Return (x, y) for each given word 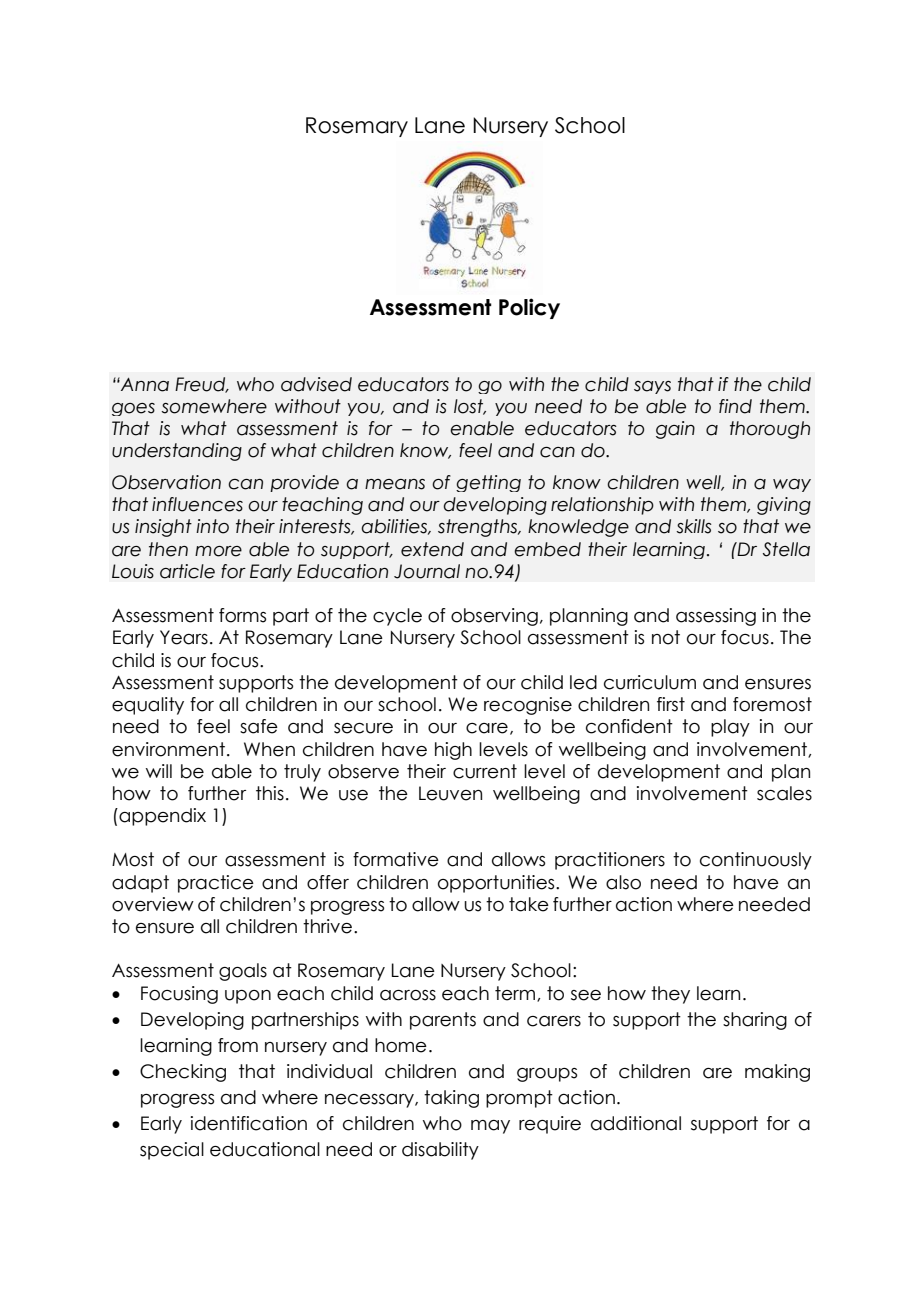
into (212, 526)
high (453, 751)
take (529, 904)
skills (694, 526)
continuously (756, 861)
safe (259, 726)
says (652, 387)
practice (216, 884)
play (730, 728)
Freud (201, 385)
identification (249, 1123)
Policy (529, 308)
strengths (479, 528)
